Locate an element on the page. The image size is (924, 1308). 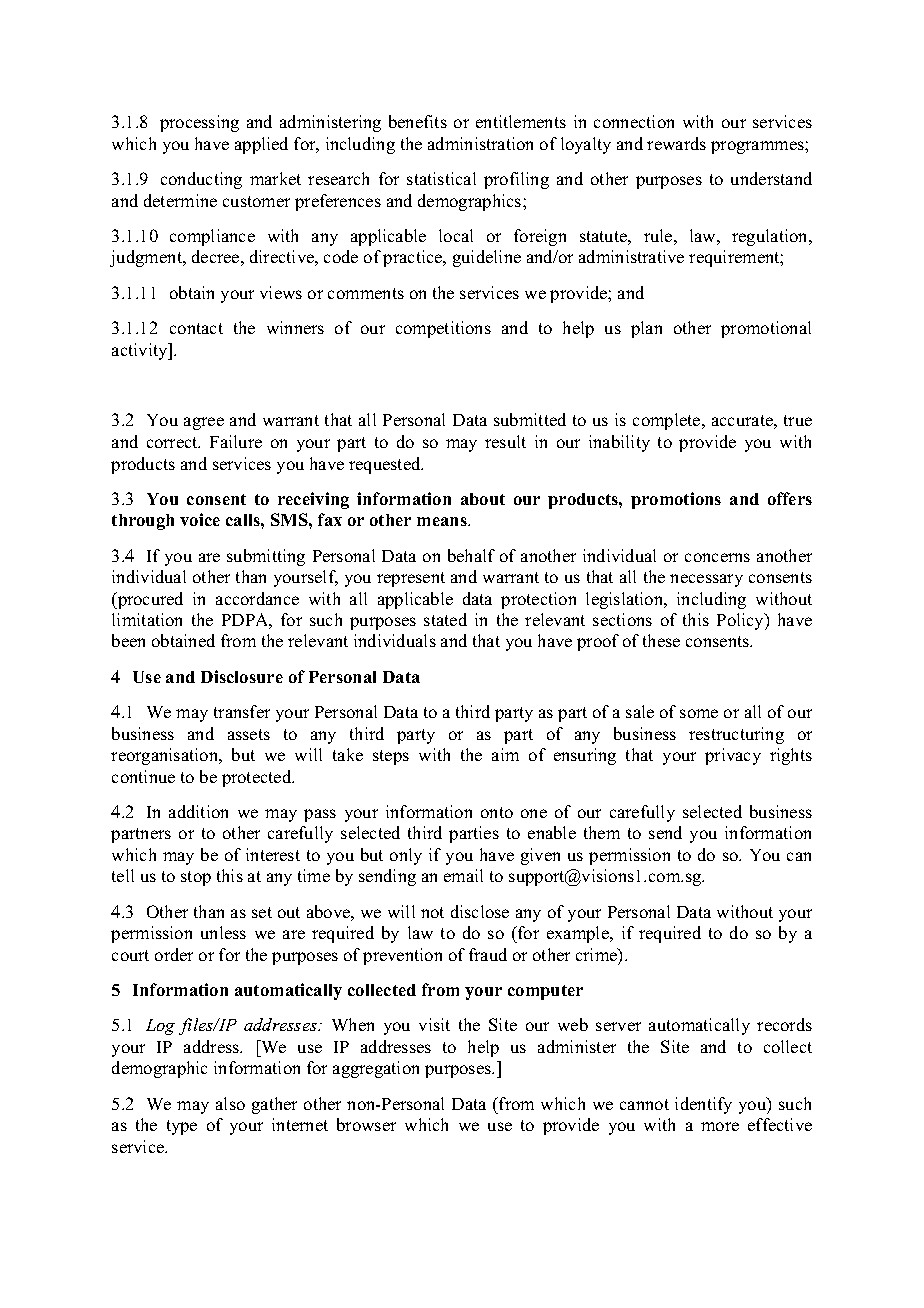
processing is located at coordinates (199, 123).
